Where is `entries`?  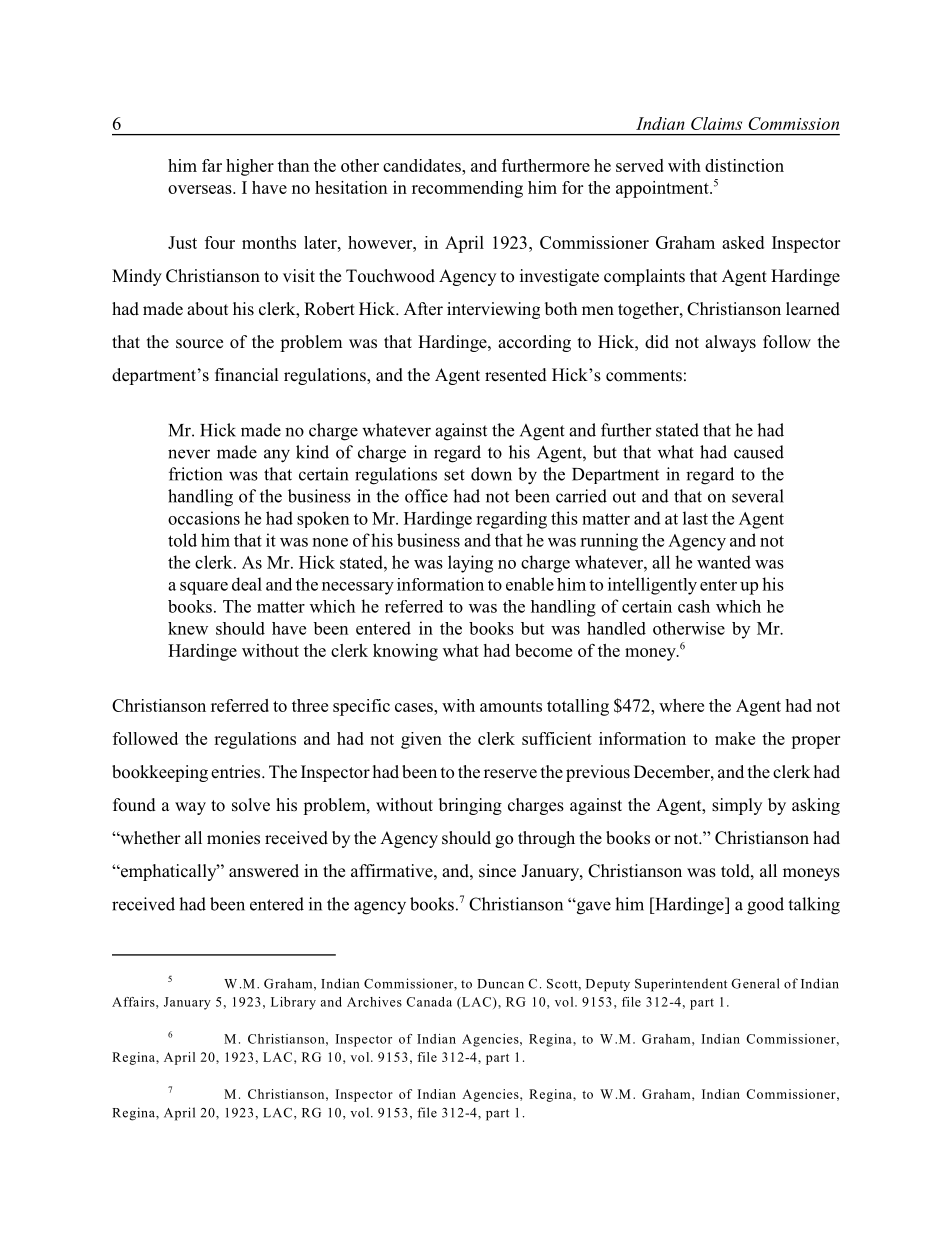 entries is located at coordinates (237, 772).
